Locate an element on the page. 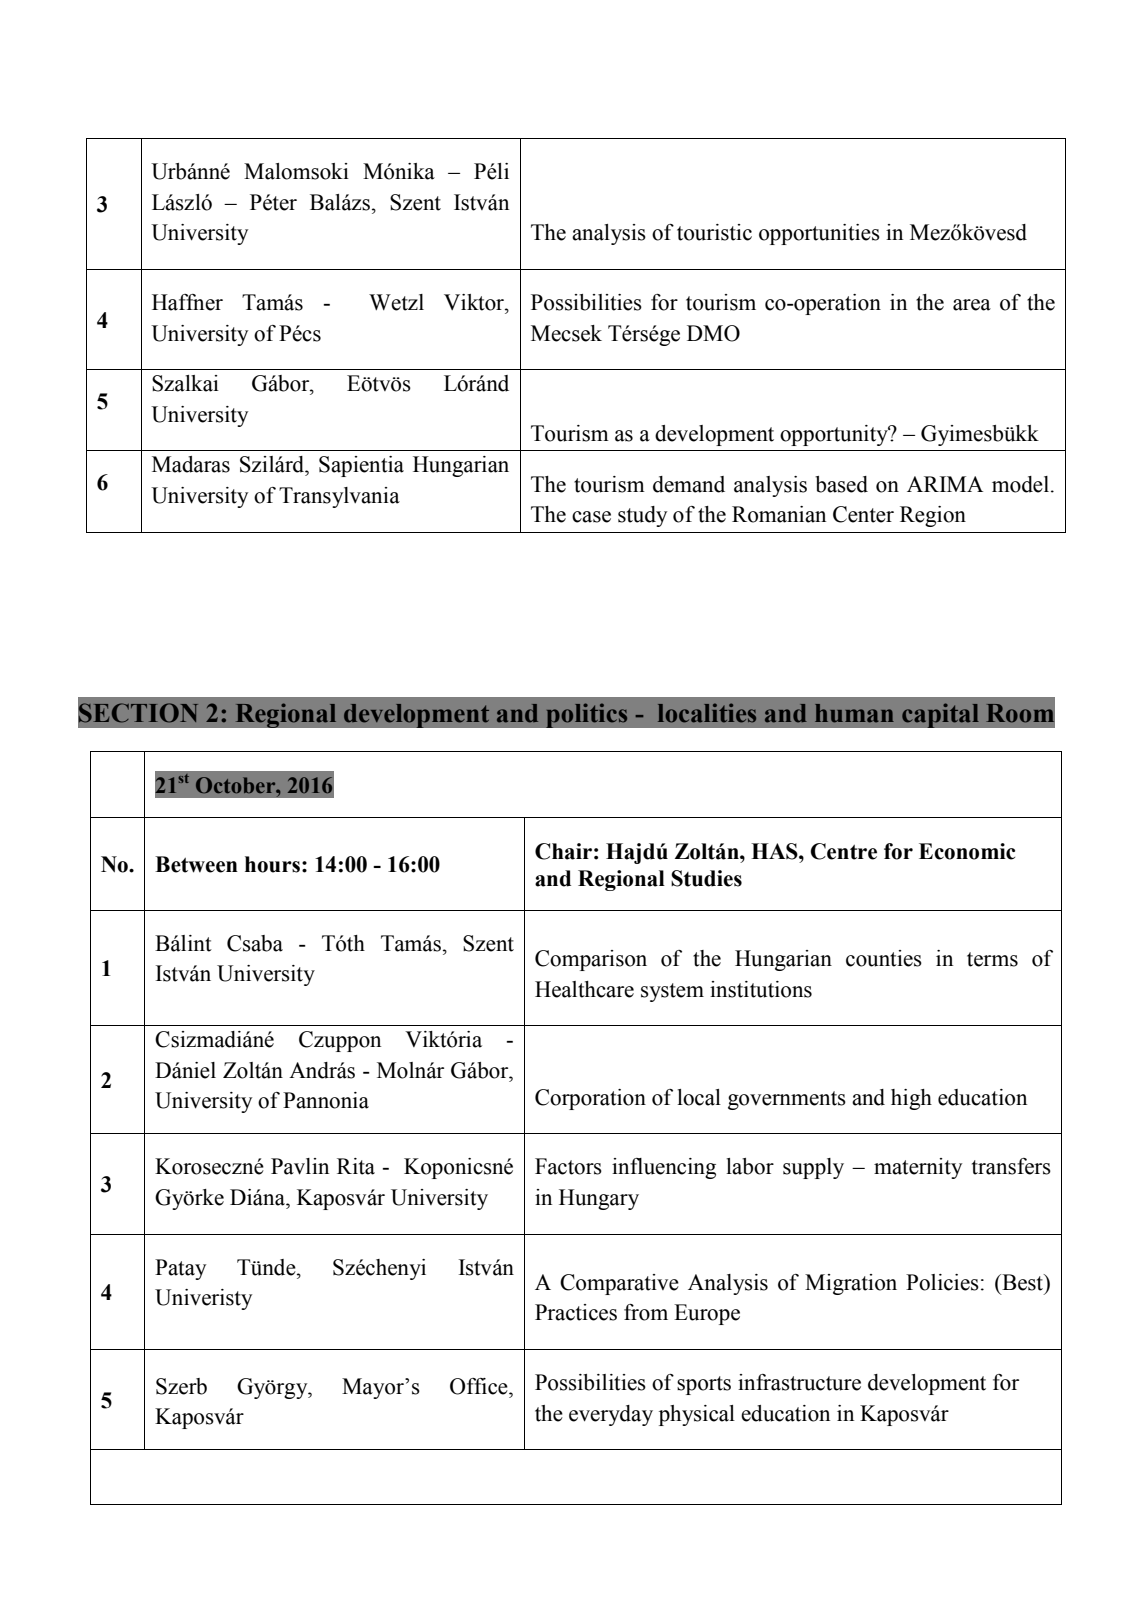 This image has width=1143, height=1617. ARIMA is located at coordinates (945, 484).
